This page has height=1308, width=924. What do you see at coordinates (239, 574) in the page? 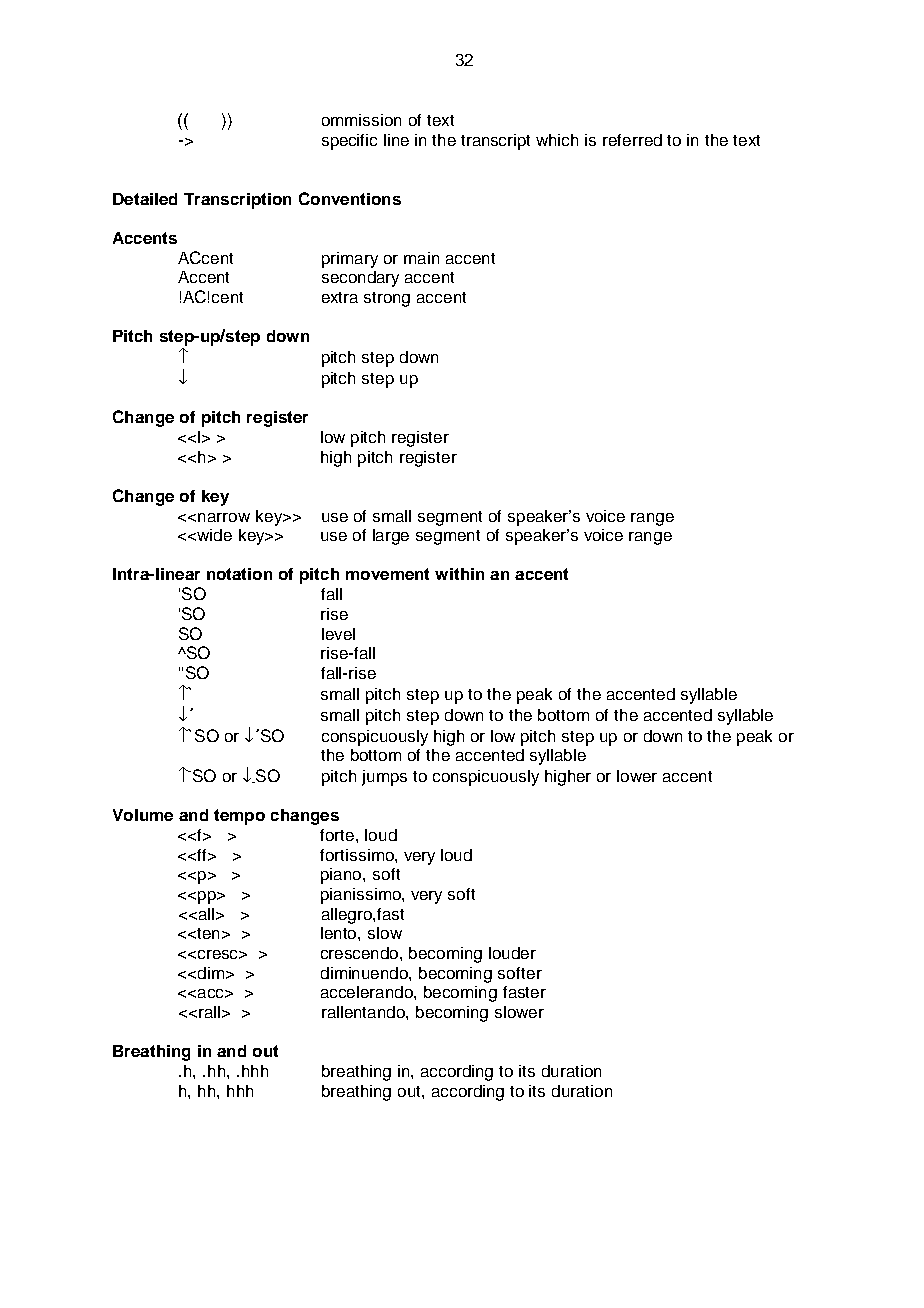
I see `notation` at bounding box center [239, 574].
